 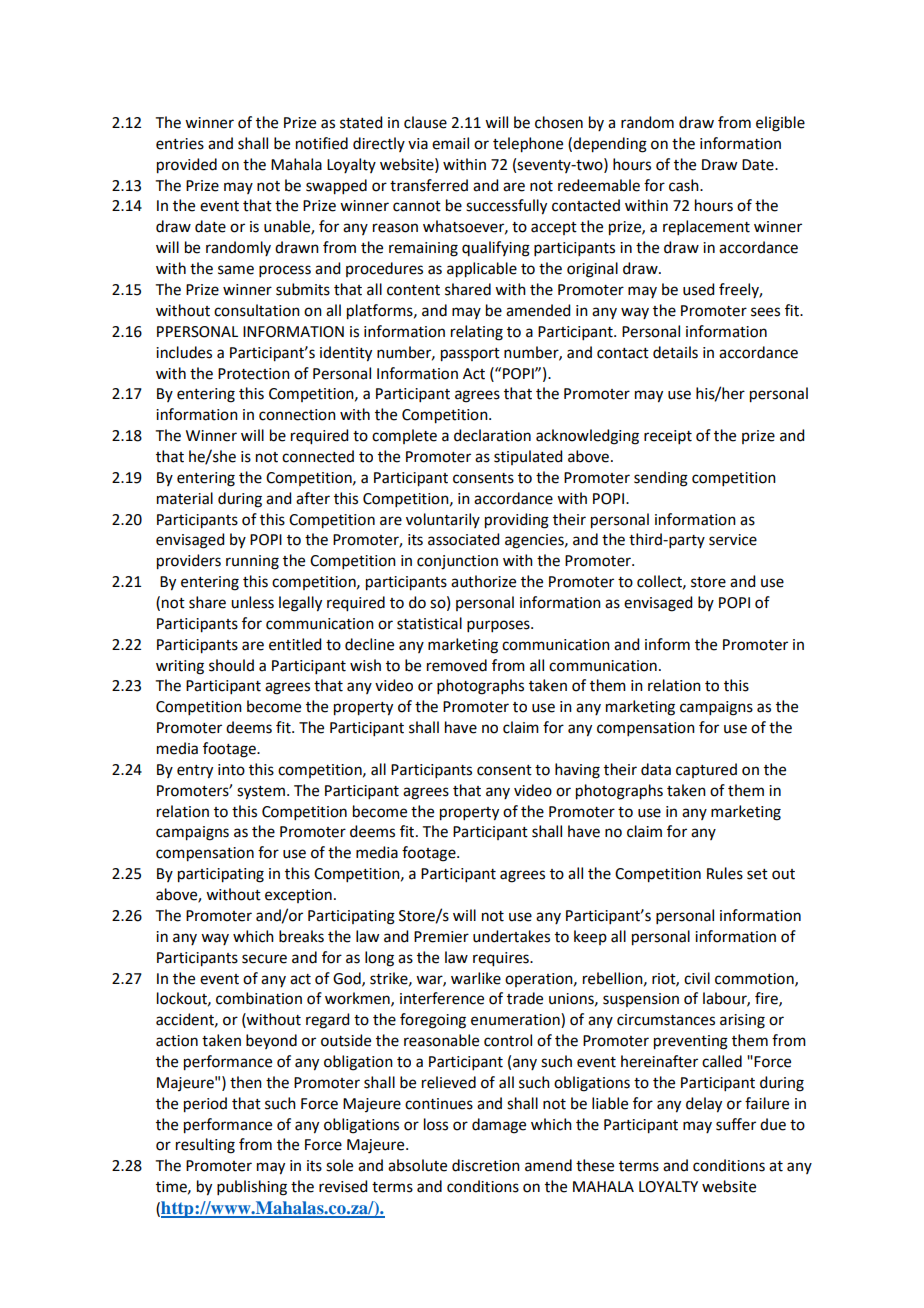 I want to click on Protection, so click(x=254, y=374).
